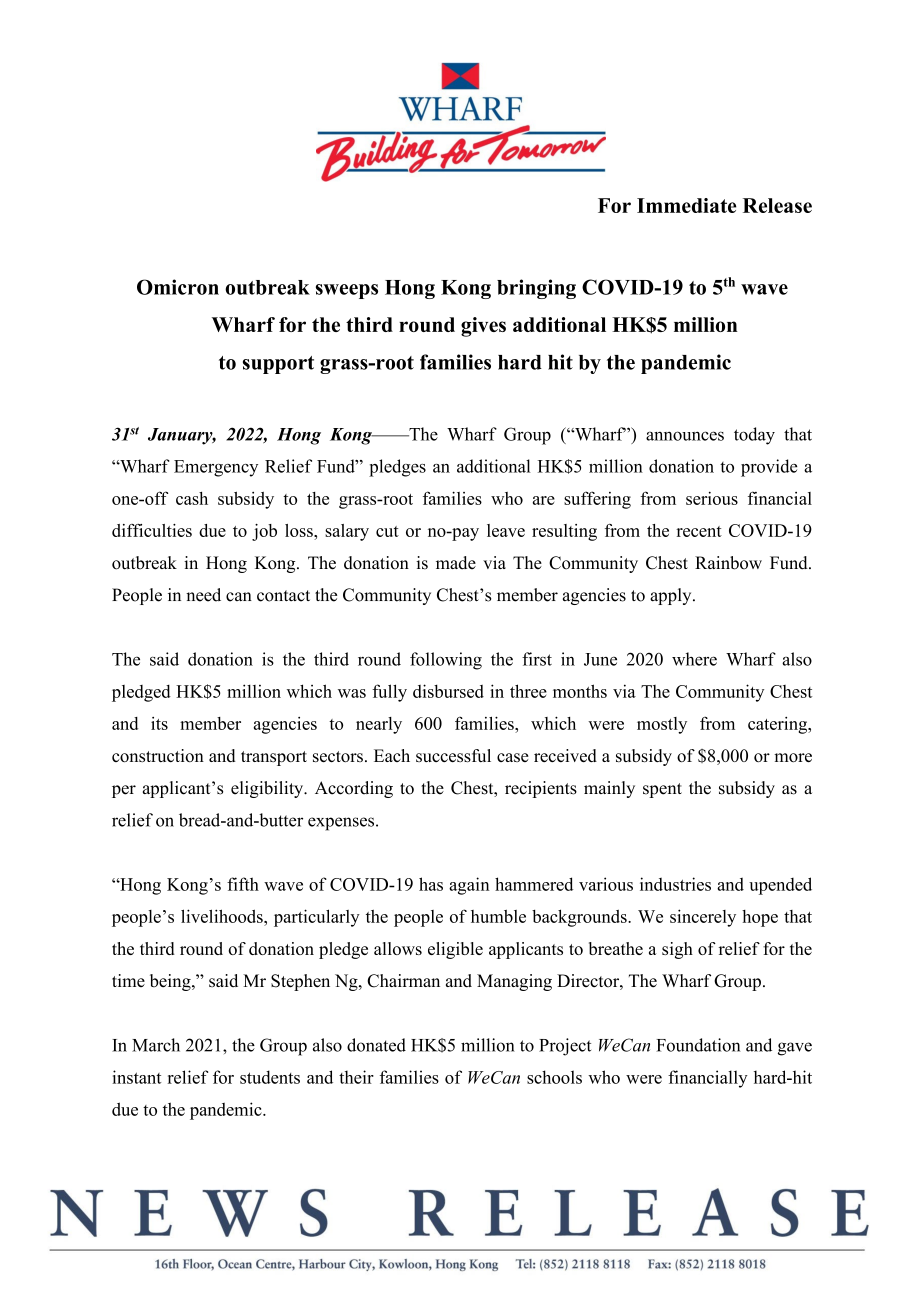 This image has height=1308, width=924. I want to click on again, so click(469, 886).
